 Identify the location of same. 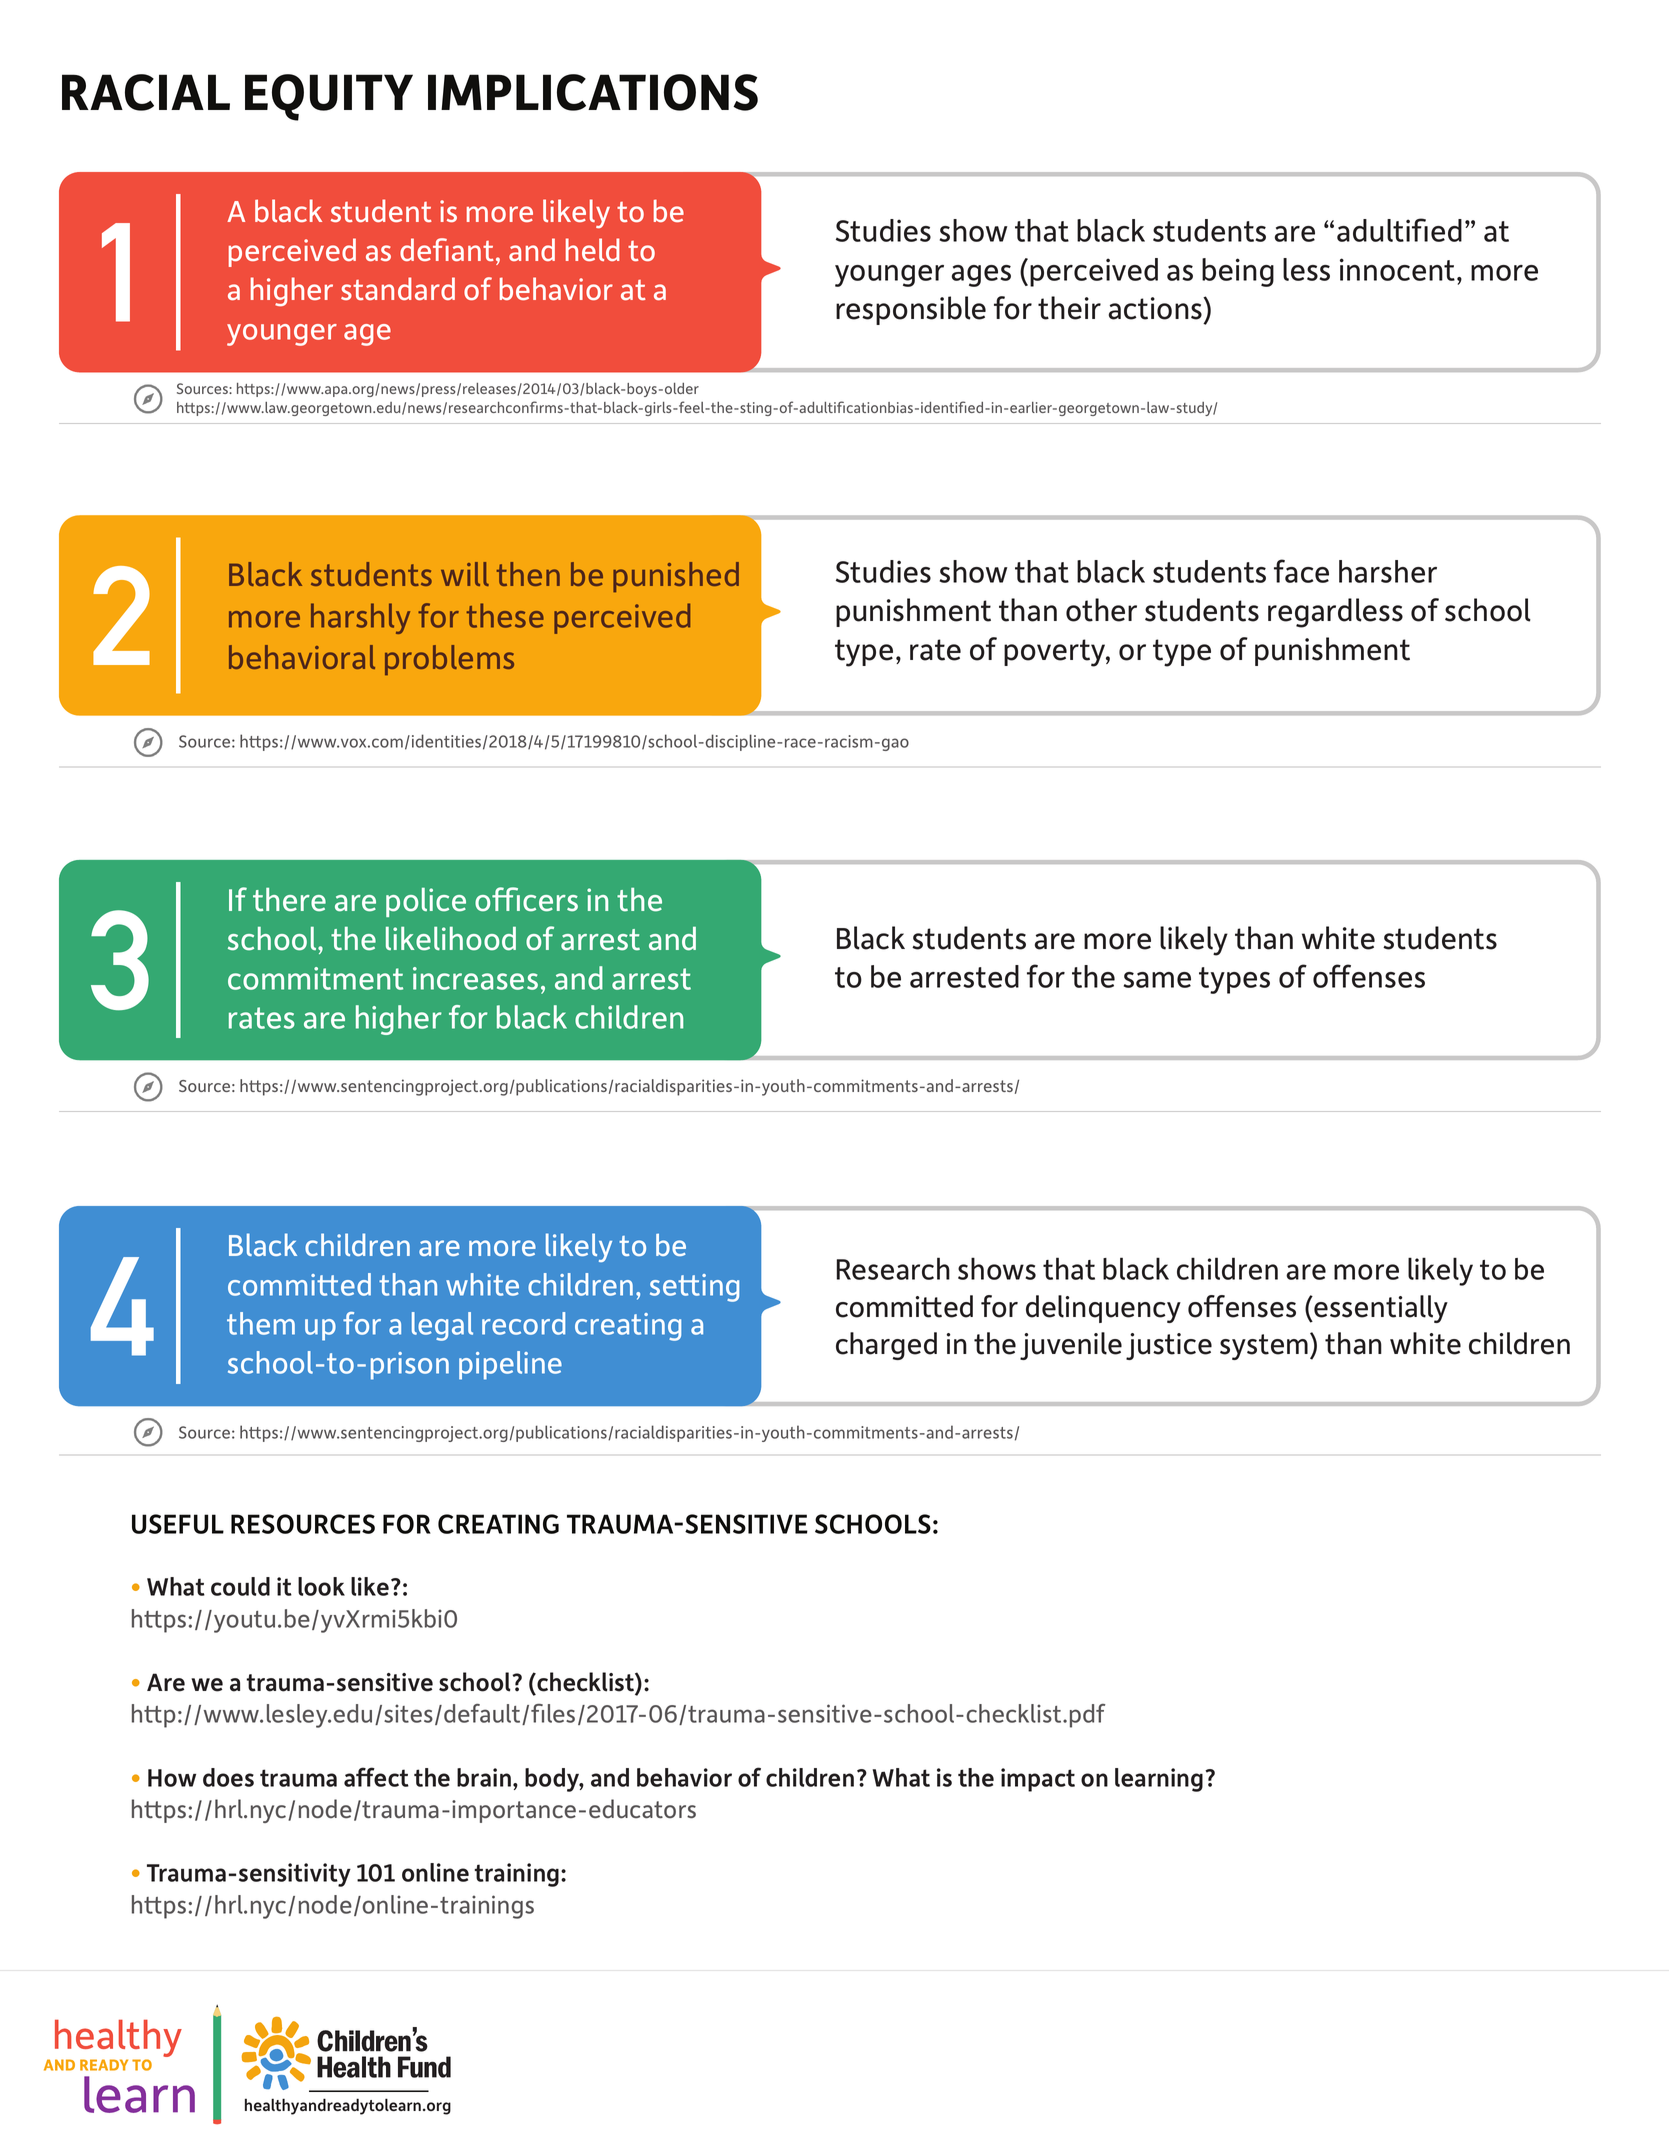
(1157, 980).
